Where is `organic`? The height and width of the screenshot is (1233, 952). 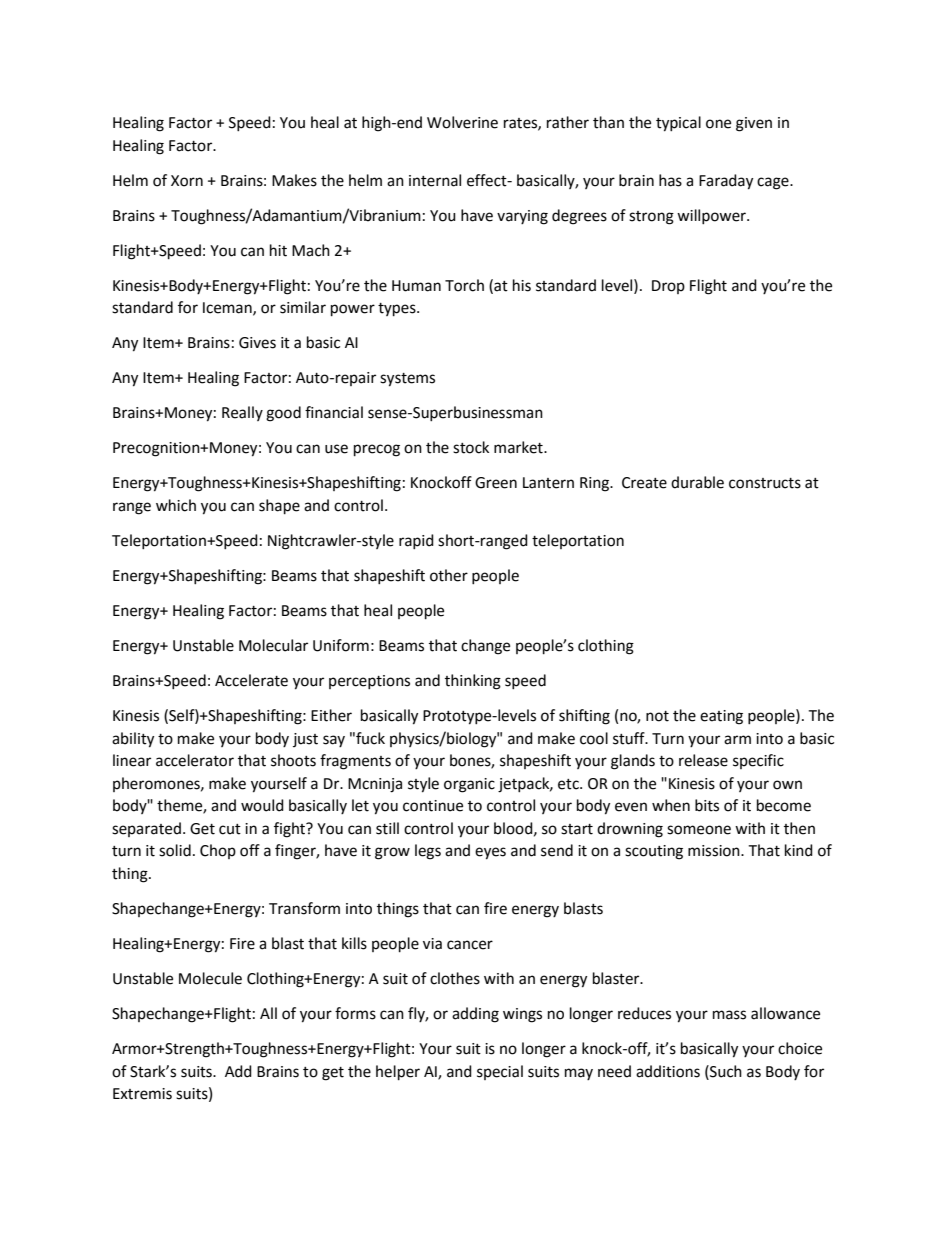
organic is located at coordinates (469, 785).
